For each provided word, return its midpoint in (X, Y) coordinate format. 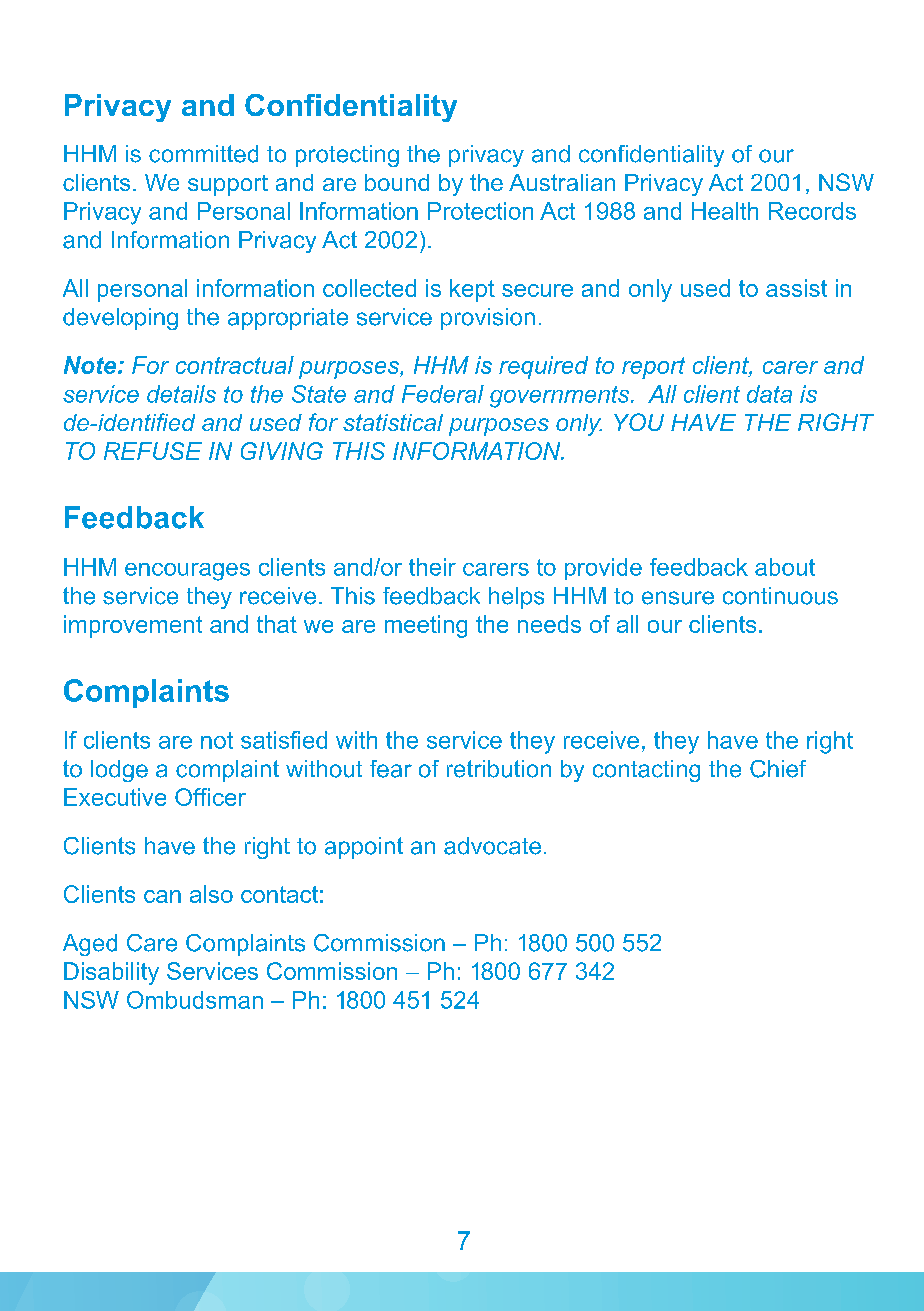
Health (725, 211)
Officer (210, 797)
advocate (492, 846)
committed (203, 154)
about (785, 567)
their (432, 567)
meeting (426, 626)
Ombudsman (195, 1000)
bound (397, 182)
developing (120, 319)
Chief (778, 769)
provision (488, 319)
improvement (133, 626)
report (653, 368)
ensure (678, 598)
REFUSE (153, 451)
